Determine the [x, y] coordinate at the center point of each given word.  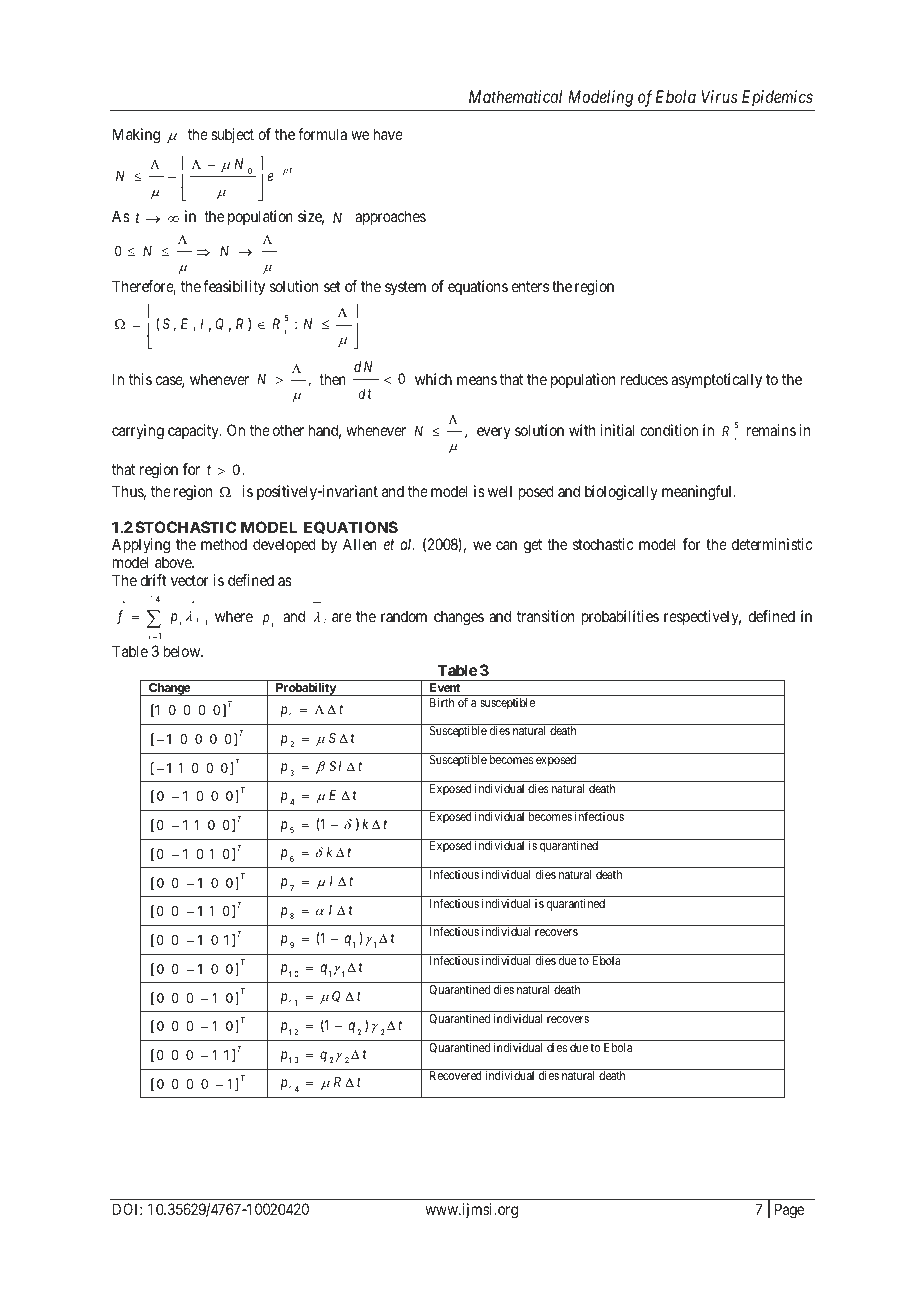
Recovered [456, 1075]
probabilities [620, 617]
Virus [720, 96]
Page [789, 1211]
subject [232, 135]
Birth [442, 702]
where [234, 616]
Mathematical [515, 96]
